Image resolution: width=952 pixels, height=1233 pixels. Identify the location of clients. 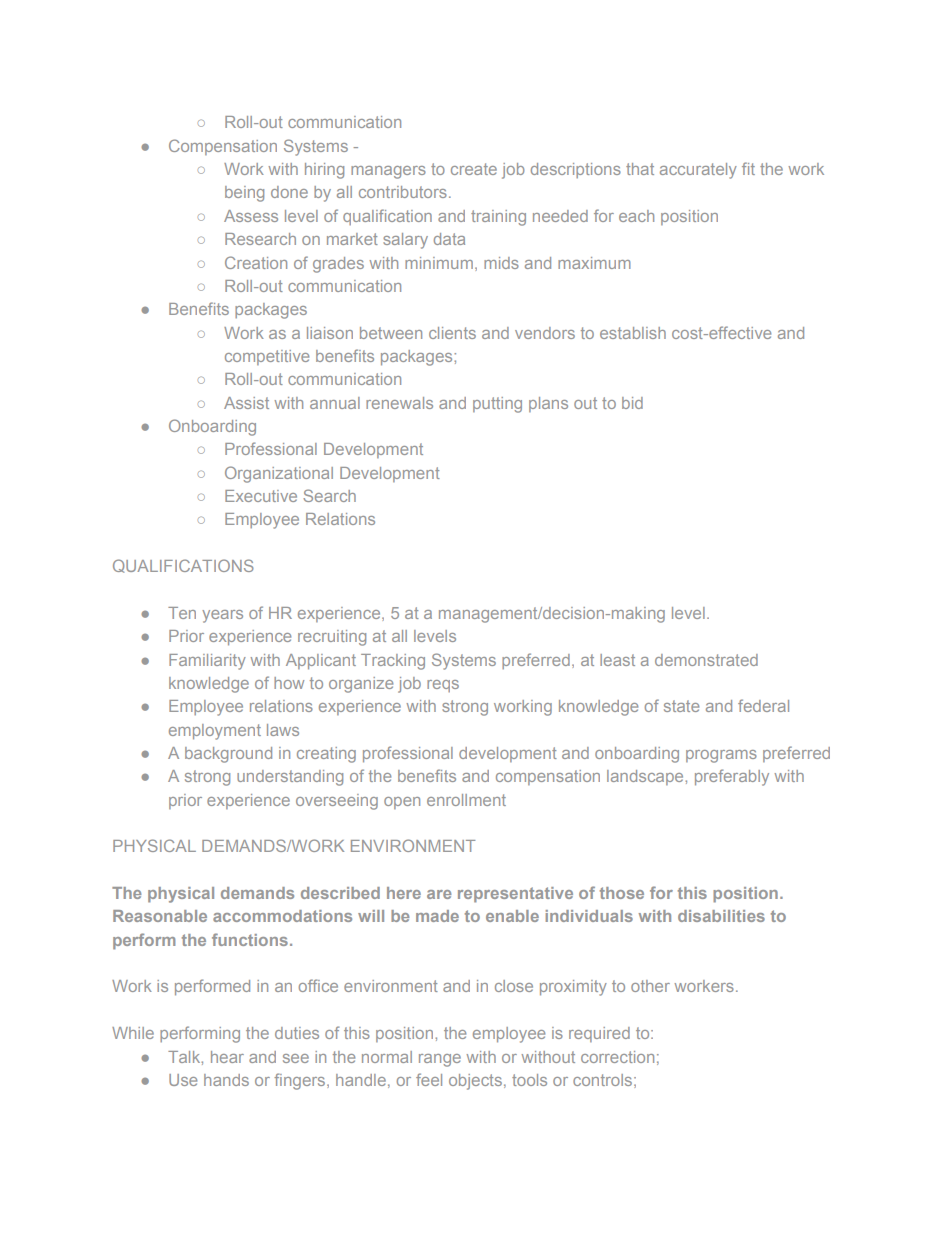
(452, 333).
